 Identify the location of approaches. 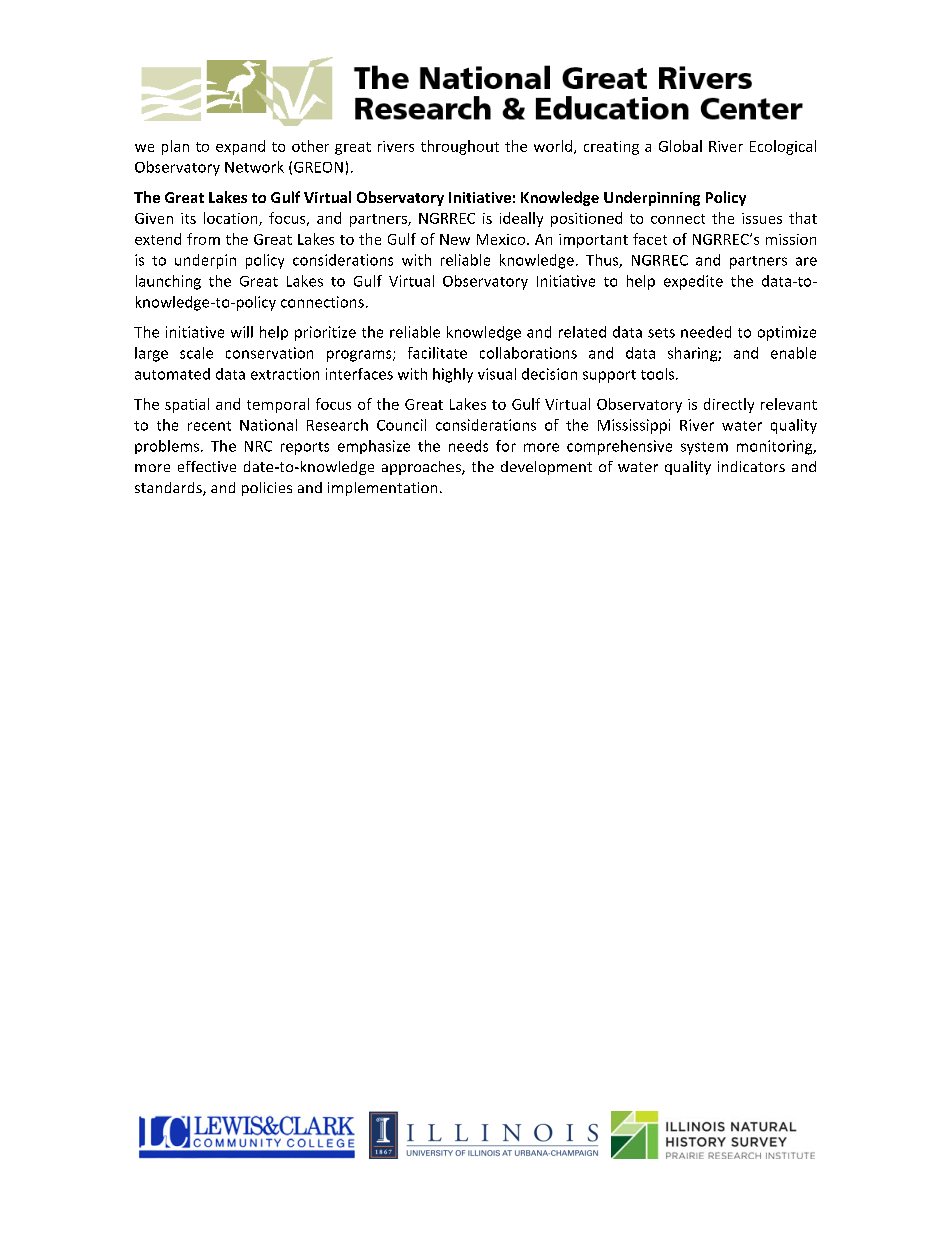
(422, 468).
